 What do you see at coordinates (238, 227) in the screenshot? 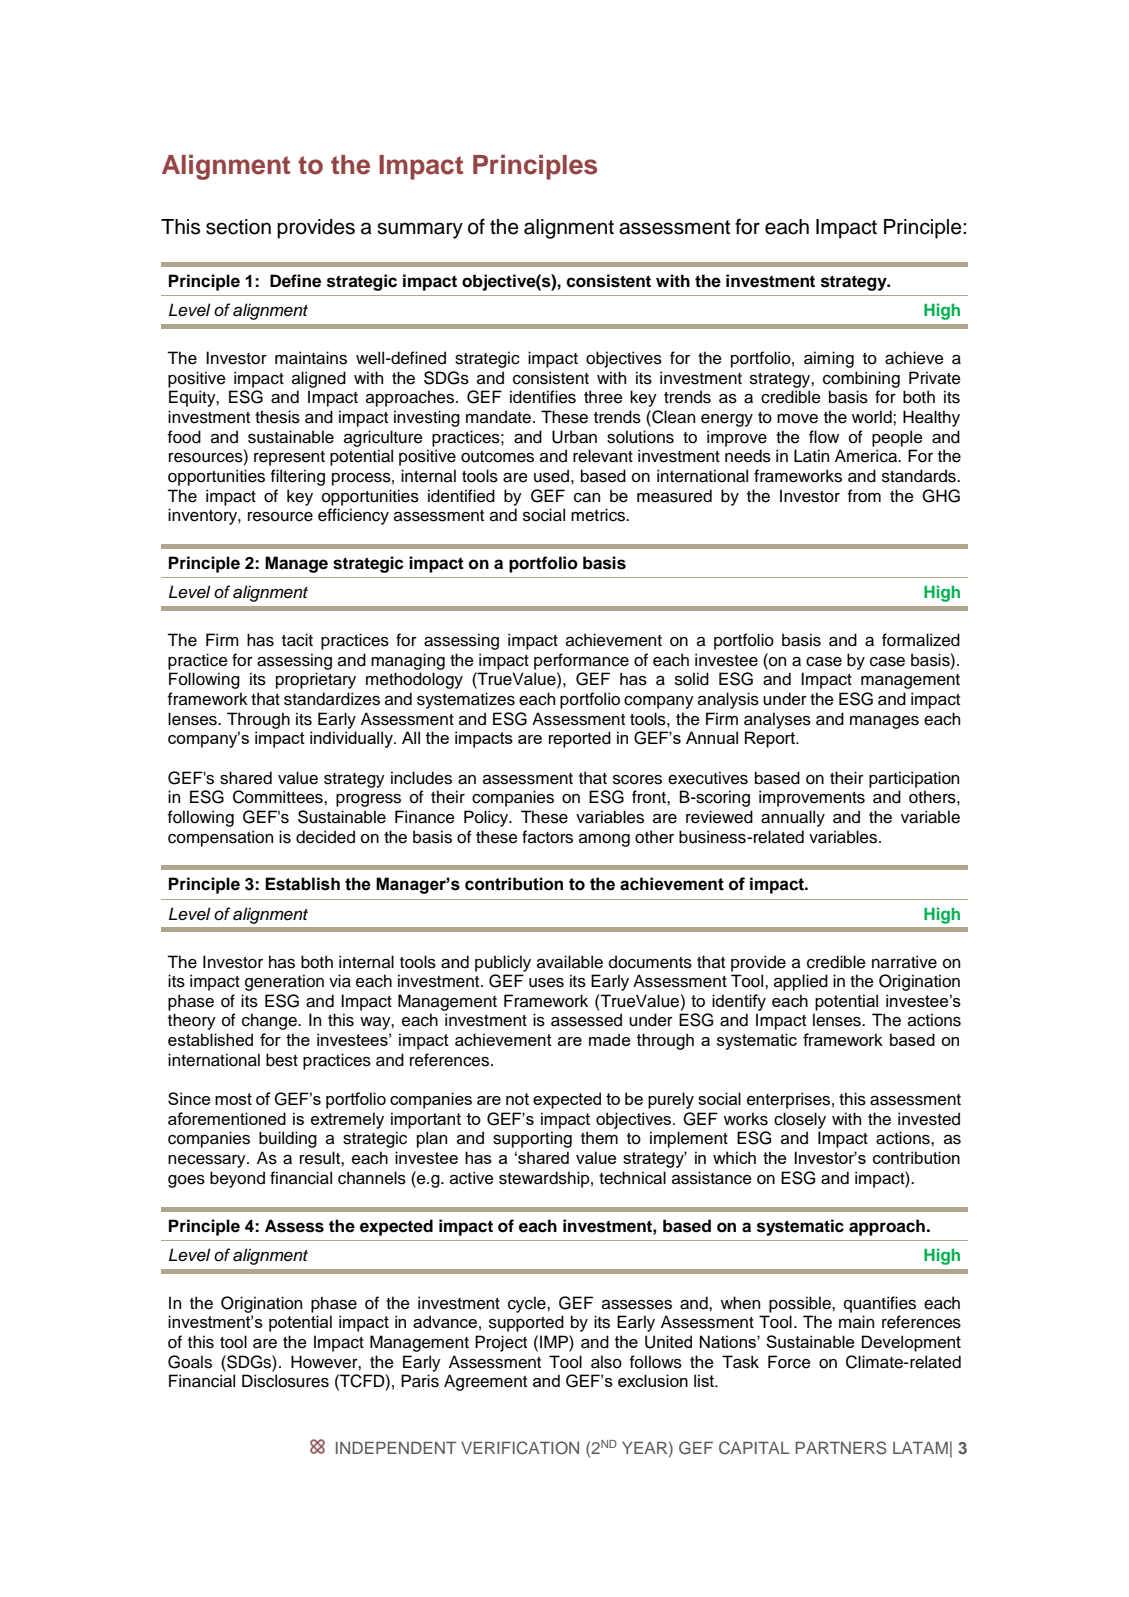
I see `section` at bounding box center [238, 227].
